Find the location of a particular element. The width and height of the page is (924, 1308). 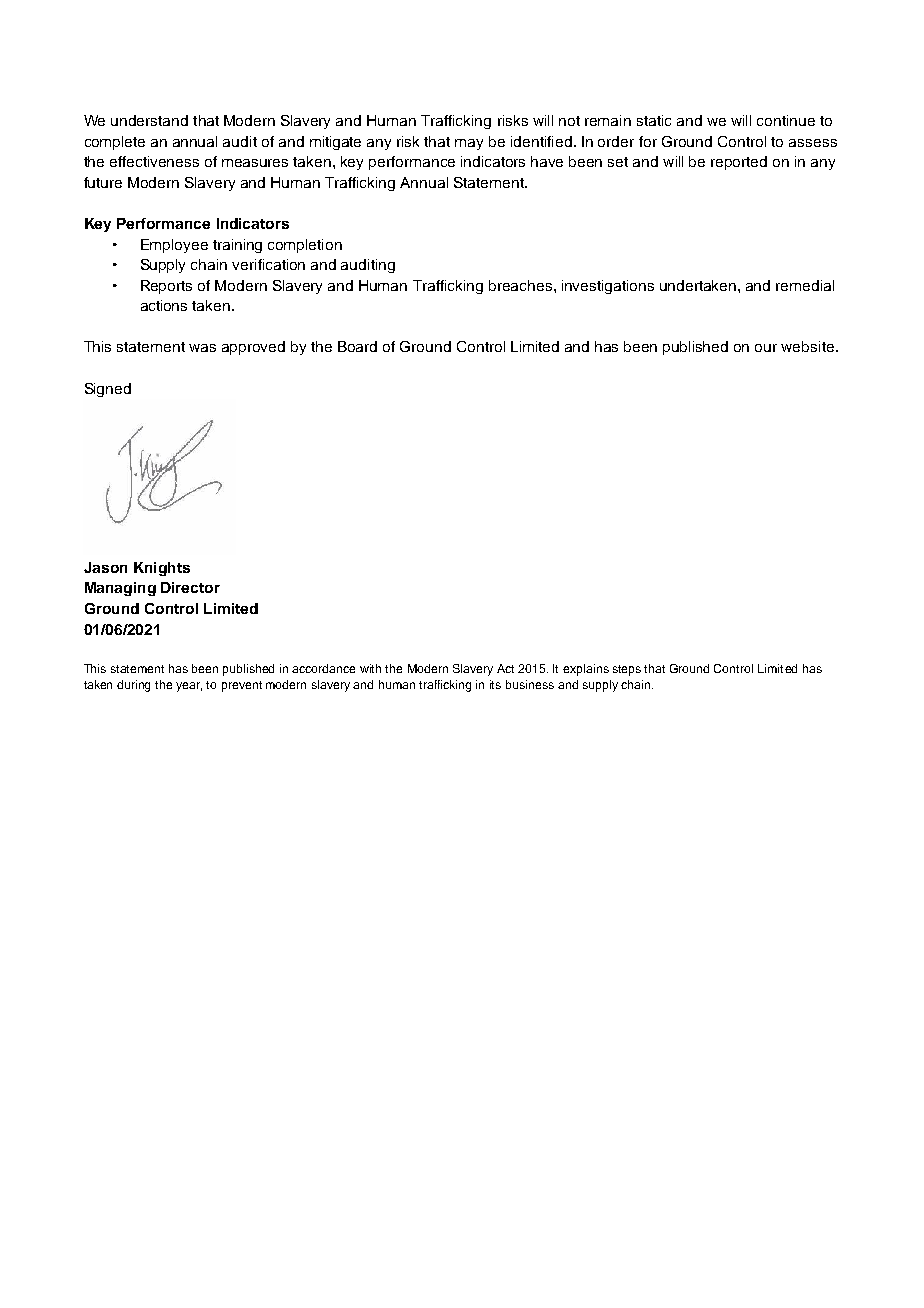

reported is located at coordinates (739, 163).
